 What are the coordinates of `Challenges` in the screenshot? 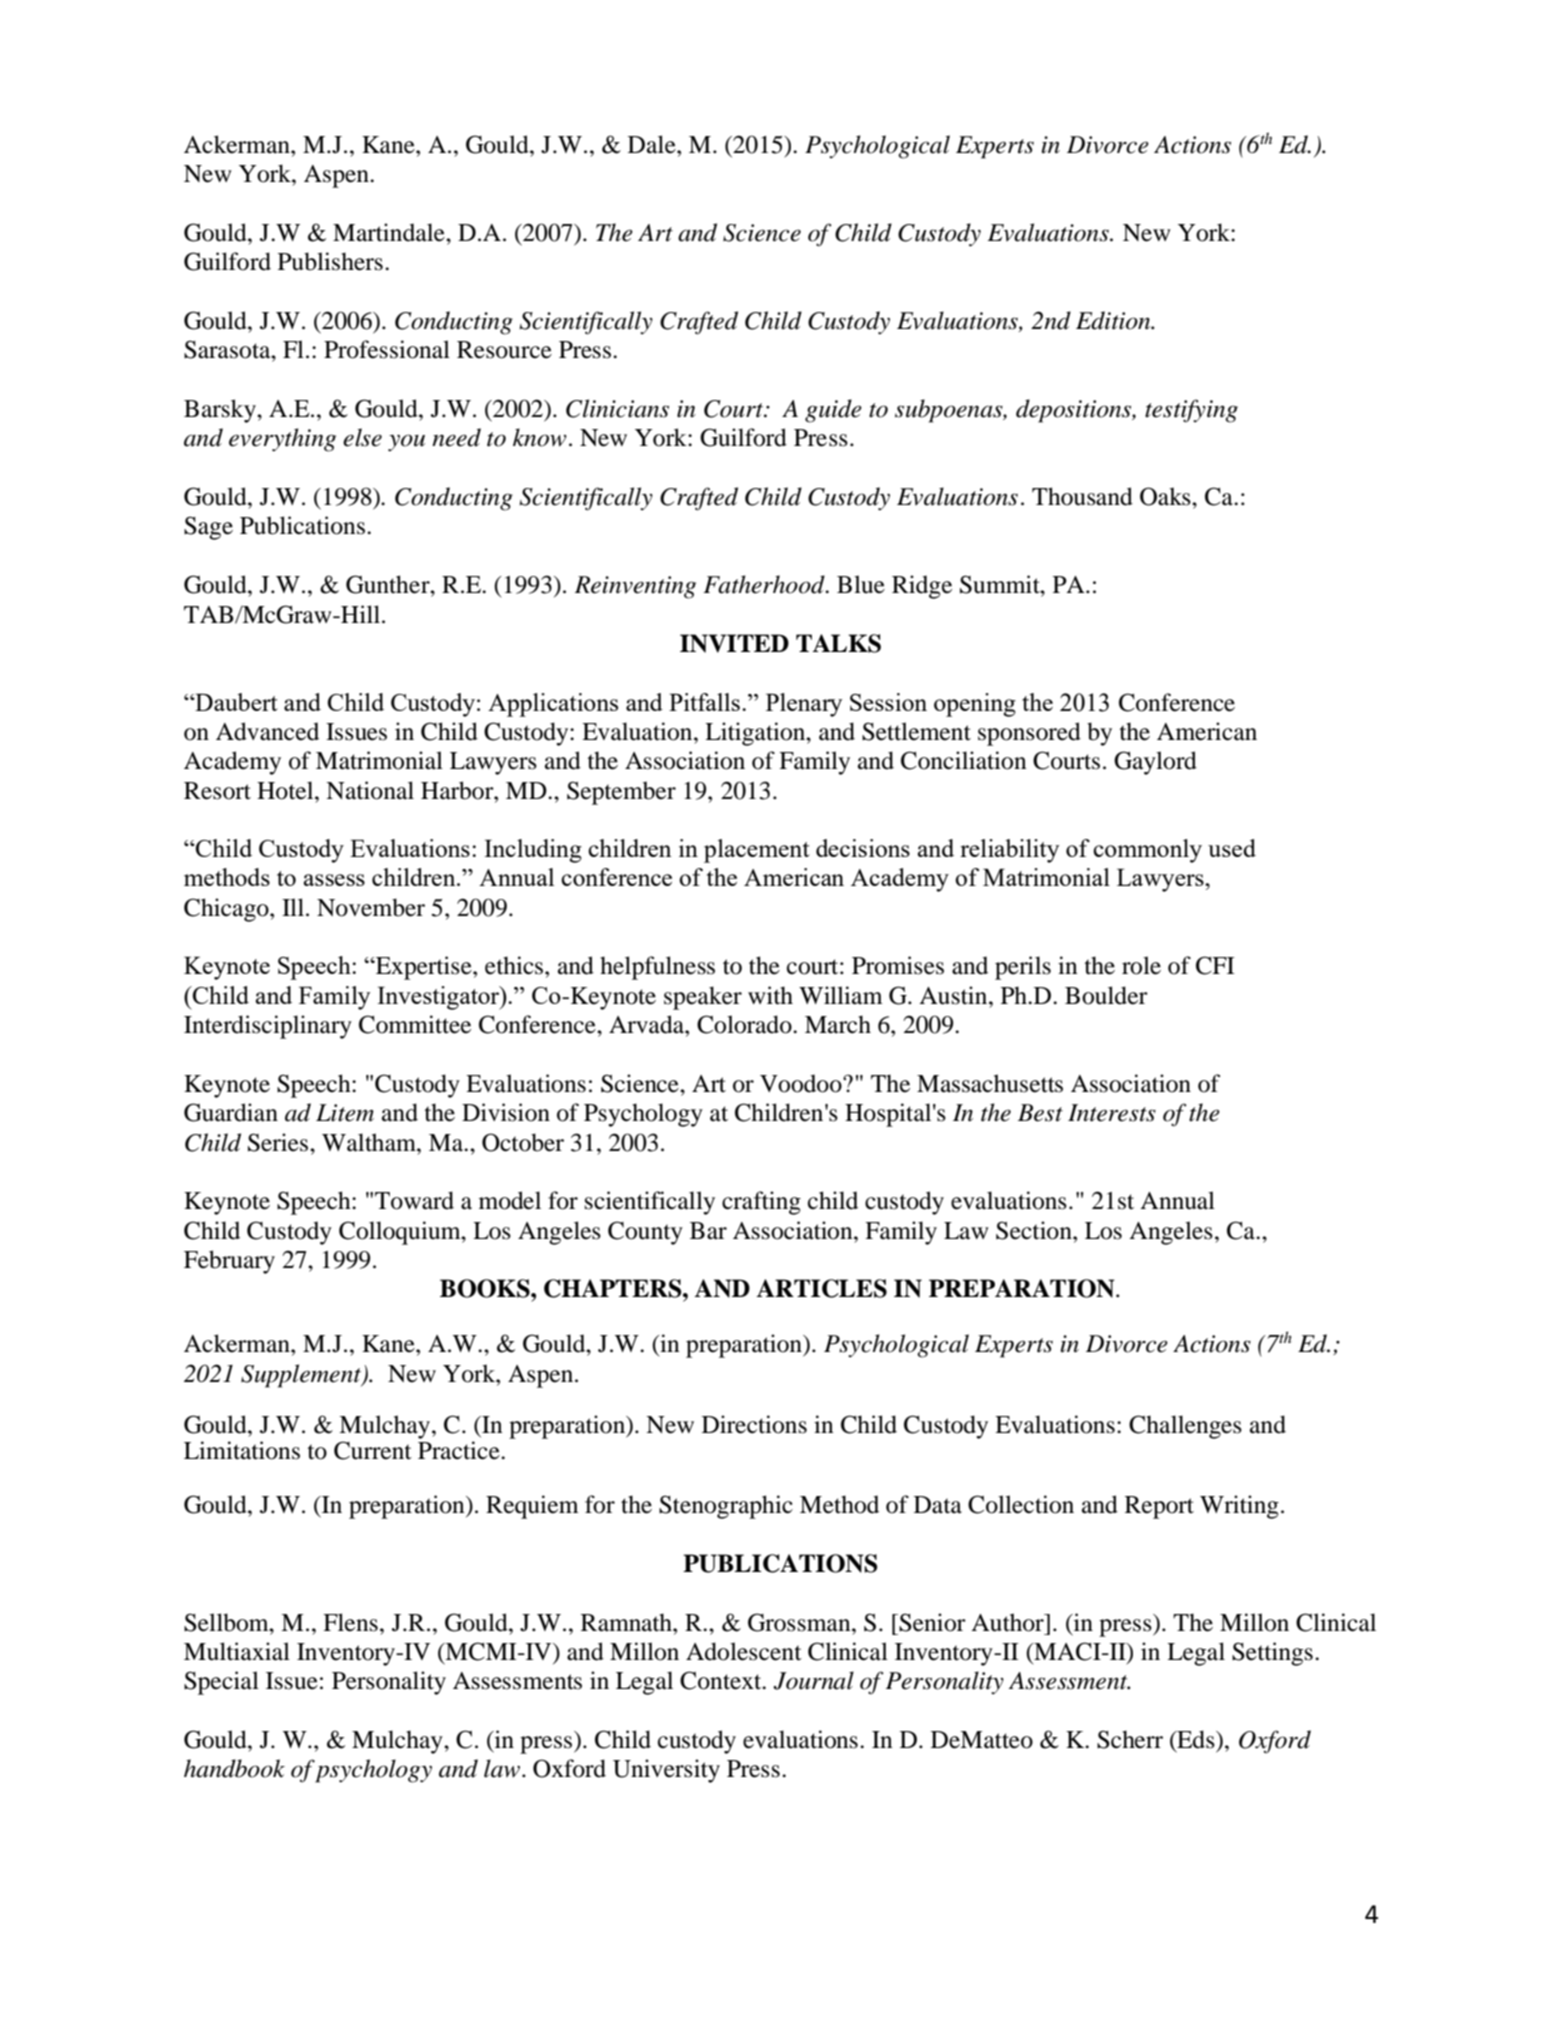 It's located at (1185, 1427).
